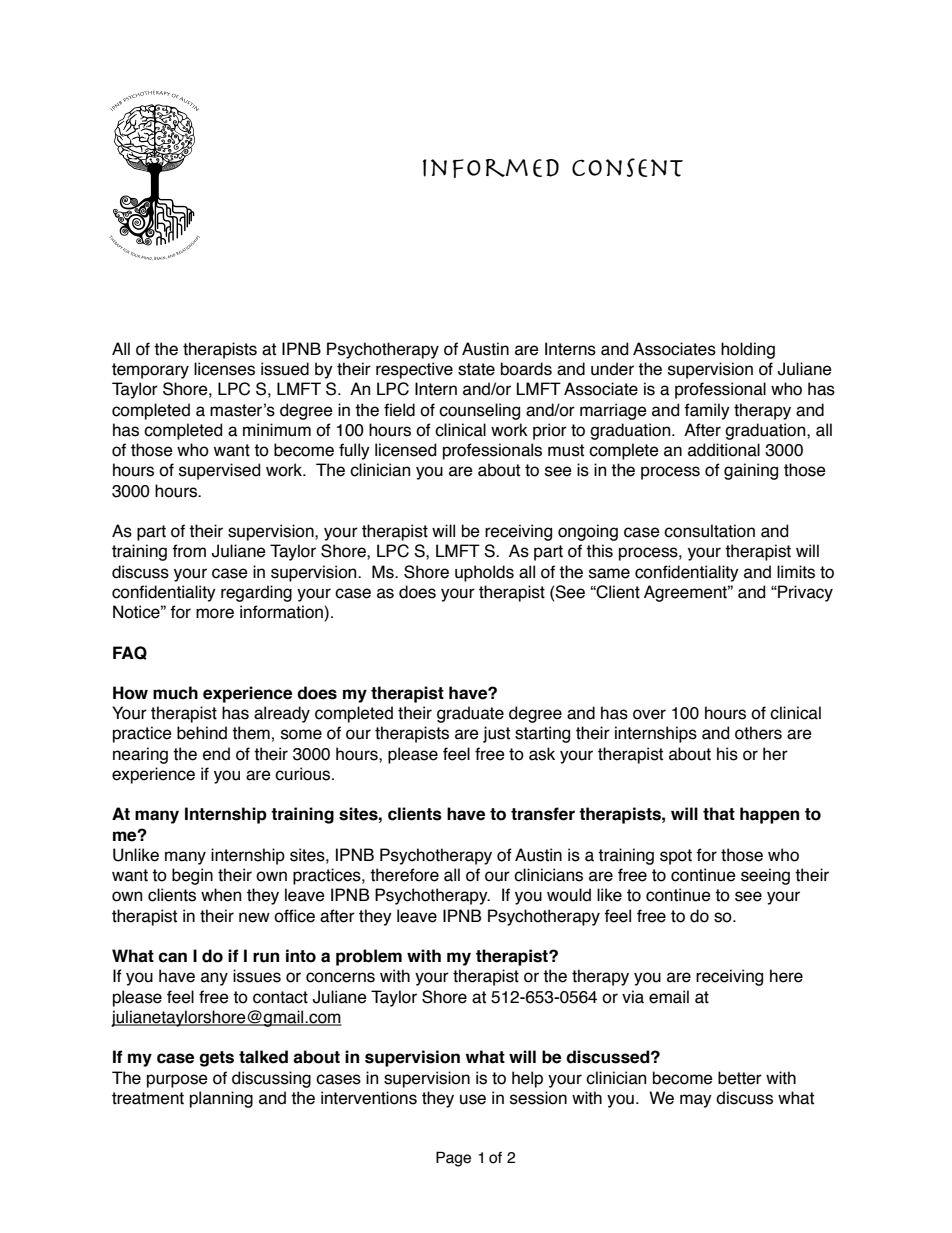  Describe the element at coordinates (224, 369) in the screenshot. I see `licenses` at that location.
